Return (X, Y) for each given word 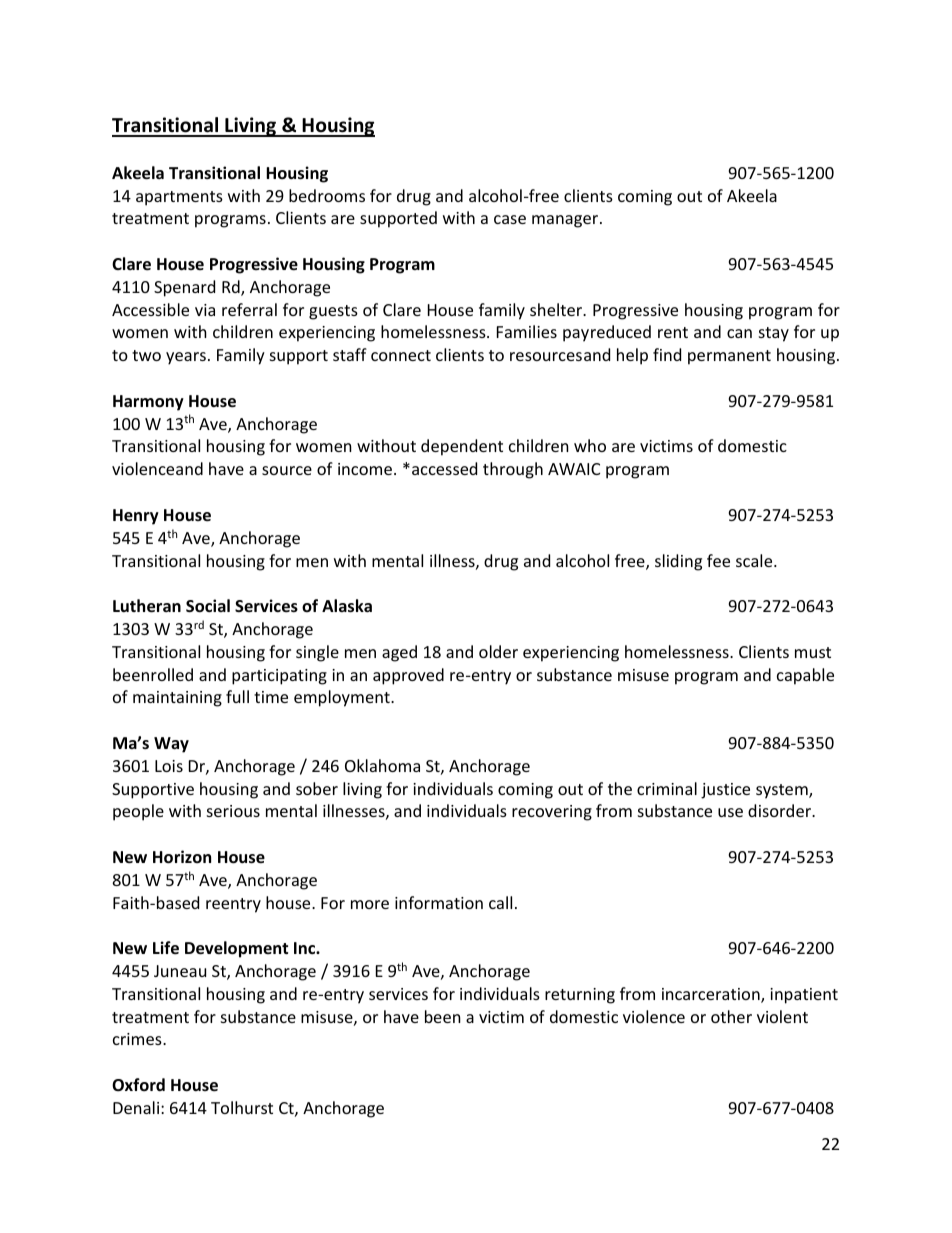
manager (566, 221)
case (510, 219)
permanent (729, 357)
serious (233, 811)
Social (208, 606)
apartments (179, 198)
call (500, 902)
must (813, 652)
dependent (462, 447)
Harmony (148, 403)
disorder (780, 810)
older (498, 651)
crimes (138, 1039)
